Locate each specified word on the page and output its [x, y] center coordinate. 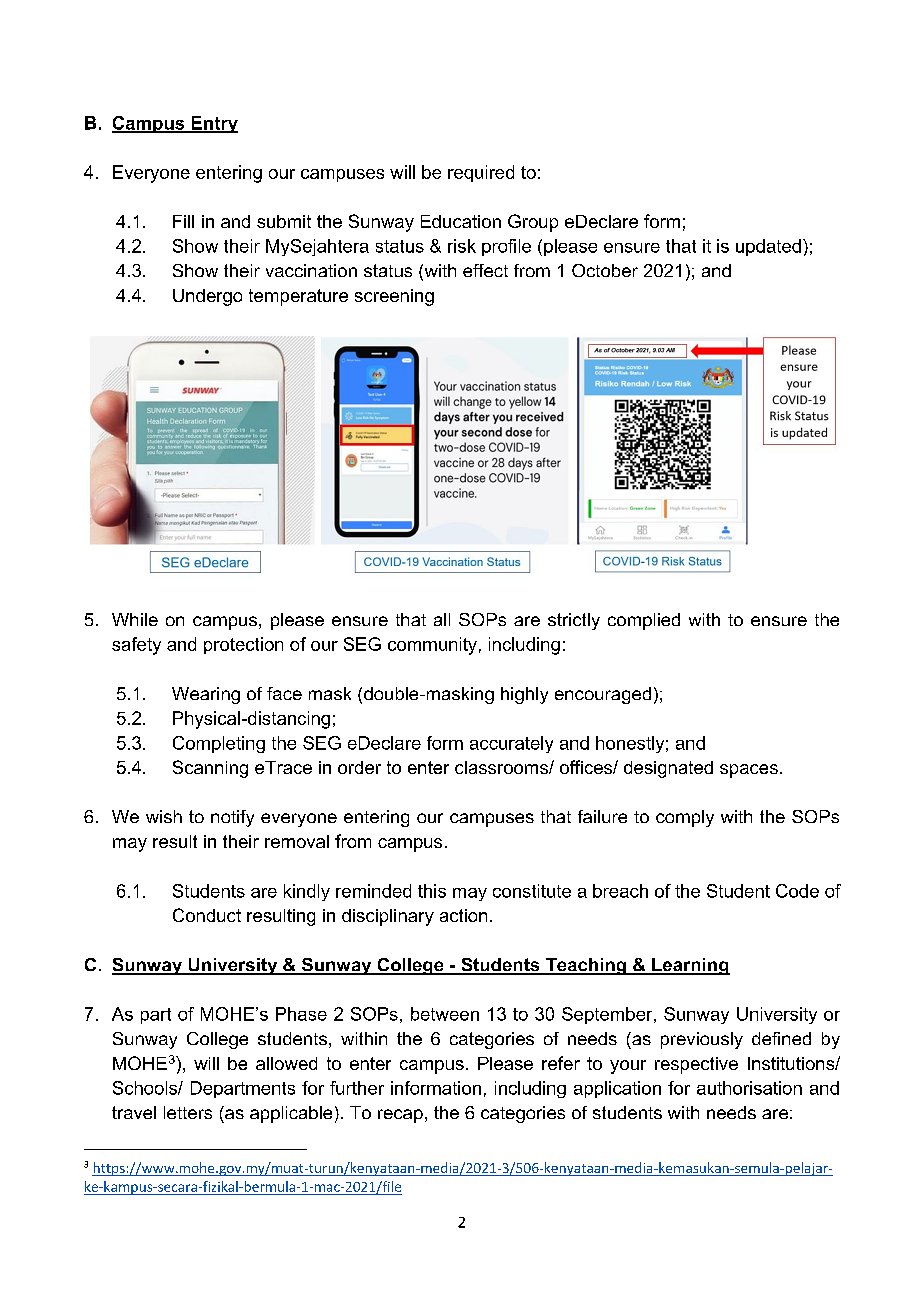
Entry [213, 124]
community [432, 646]
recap [400, 1116]
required [481, 173]
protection [243, 645]
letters [188, 1112]
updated [768, 247]
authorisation [749, 1088]
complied [644, 621]
